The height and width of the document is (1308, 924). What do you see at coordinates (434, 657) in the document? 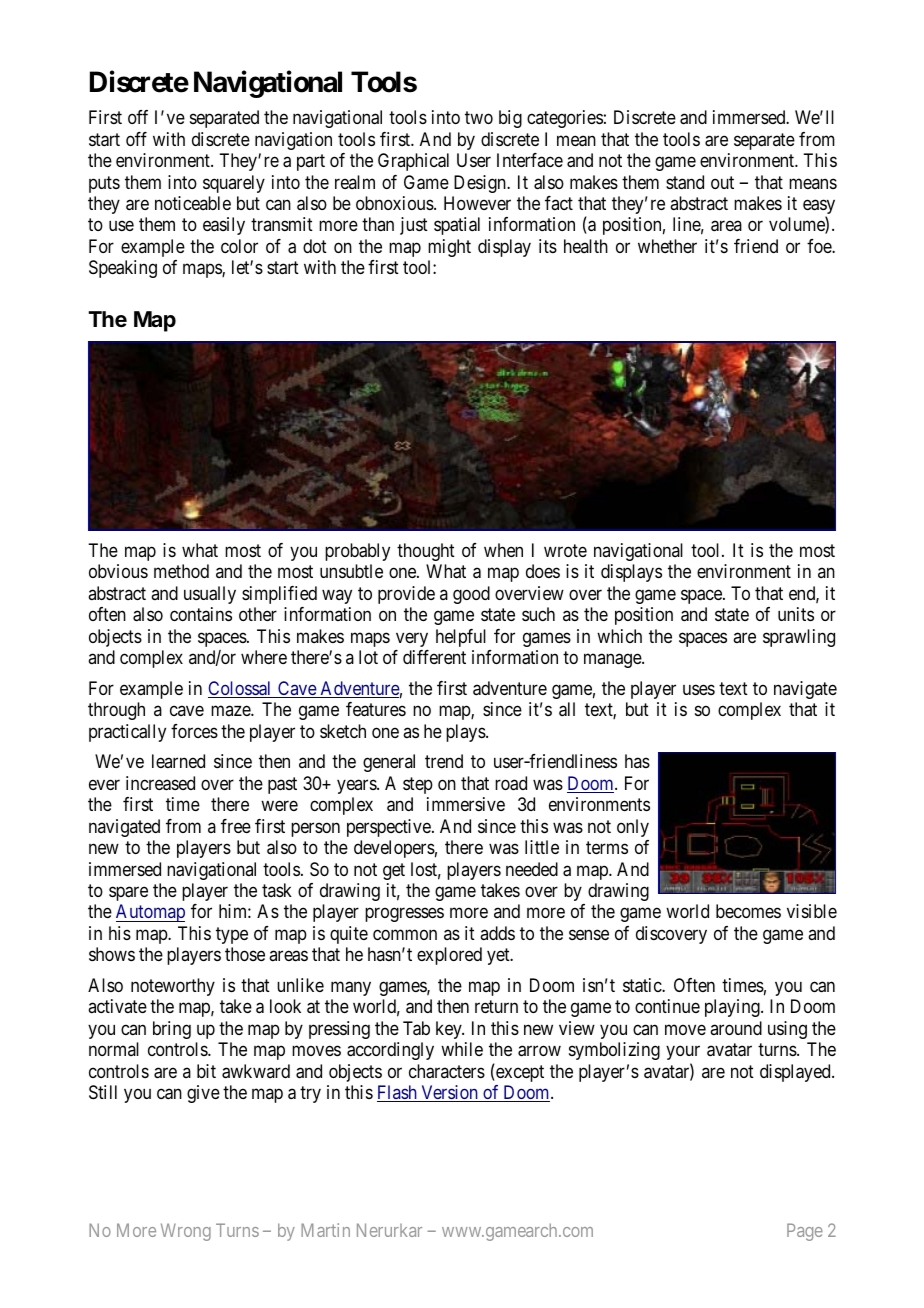
I see `different` at bounding box center [434, 657].
